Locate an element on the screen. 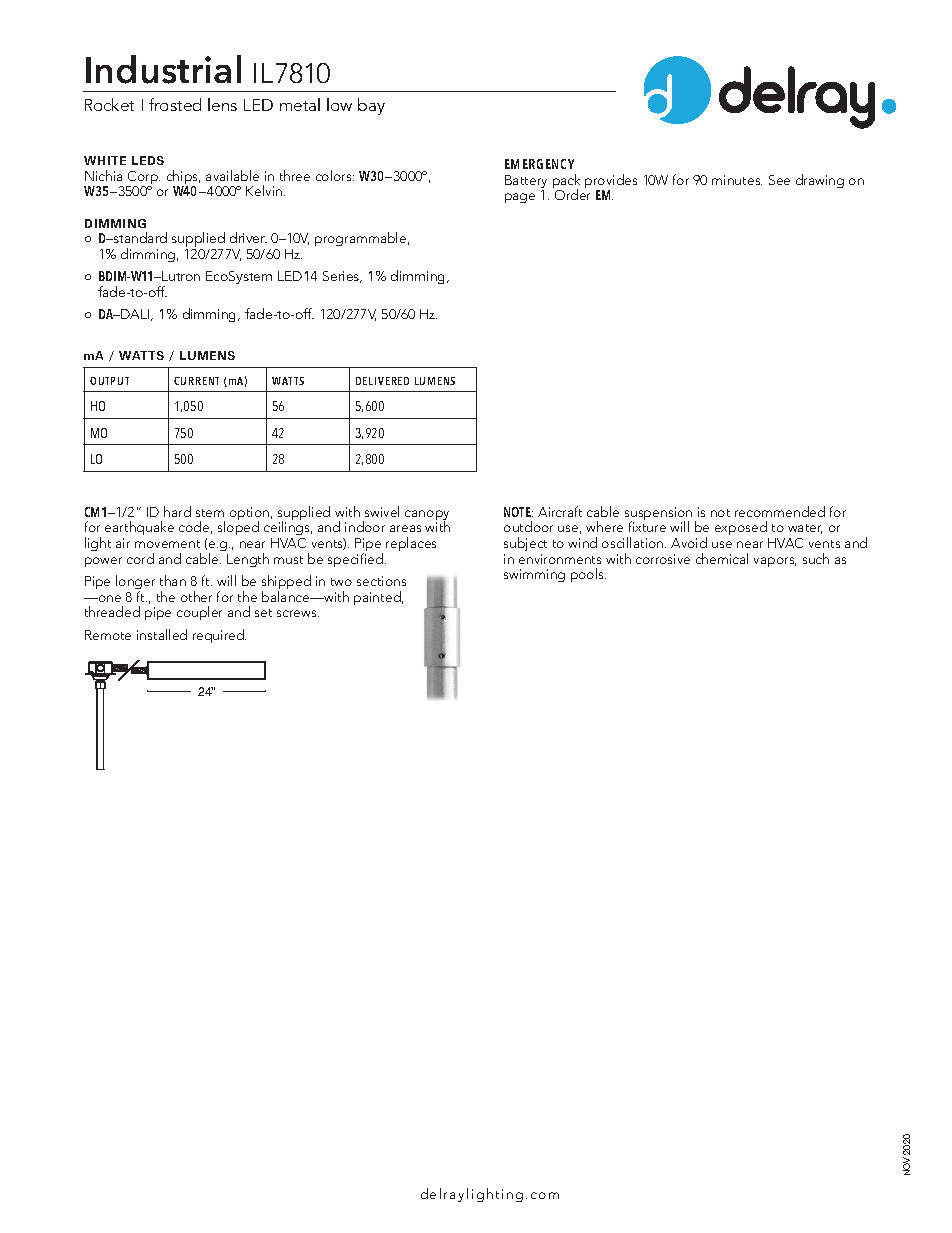 This screenshot has height=1233, width=952. CURRENT is located at coordinates (196, 381).
